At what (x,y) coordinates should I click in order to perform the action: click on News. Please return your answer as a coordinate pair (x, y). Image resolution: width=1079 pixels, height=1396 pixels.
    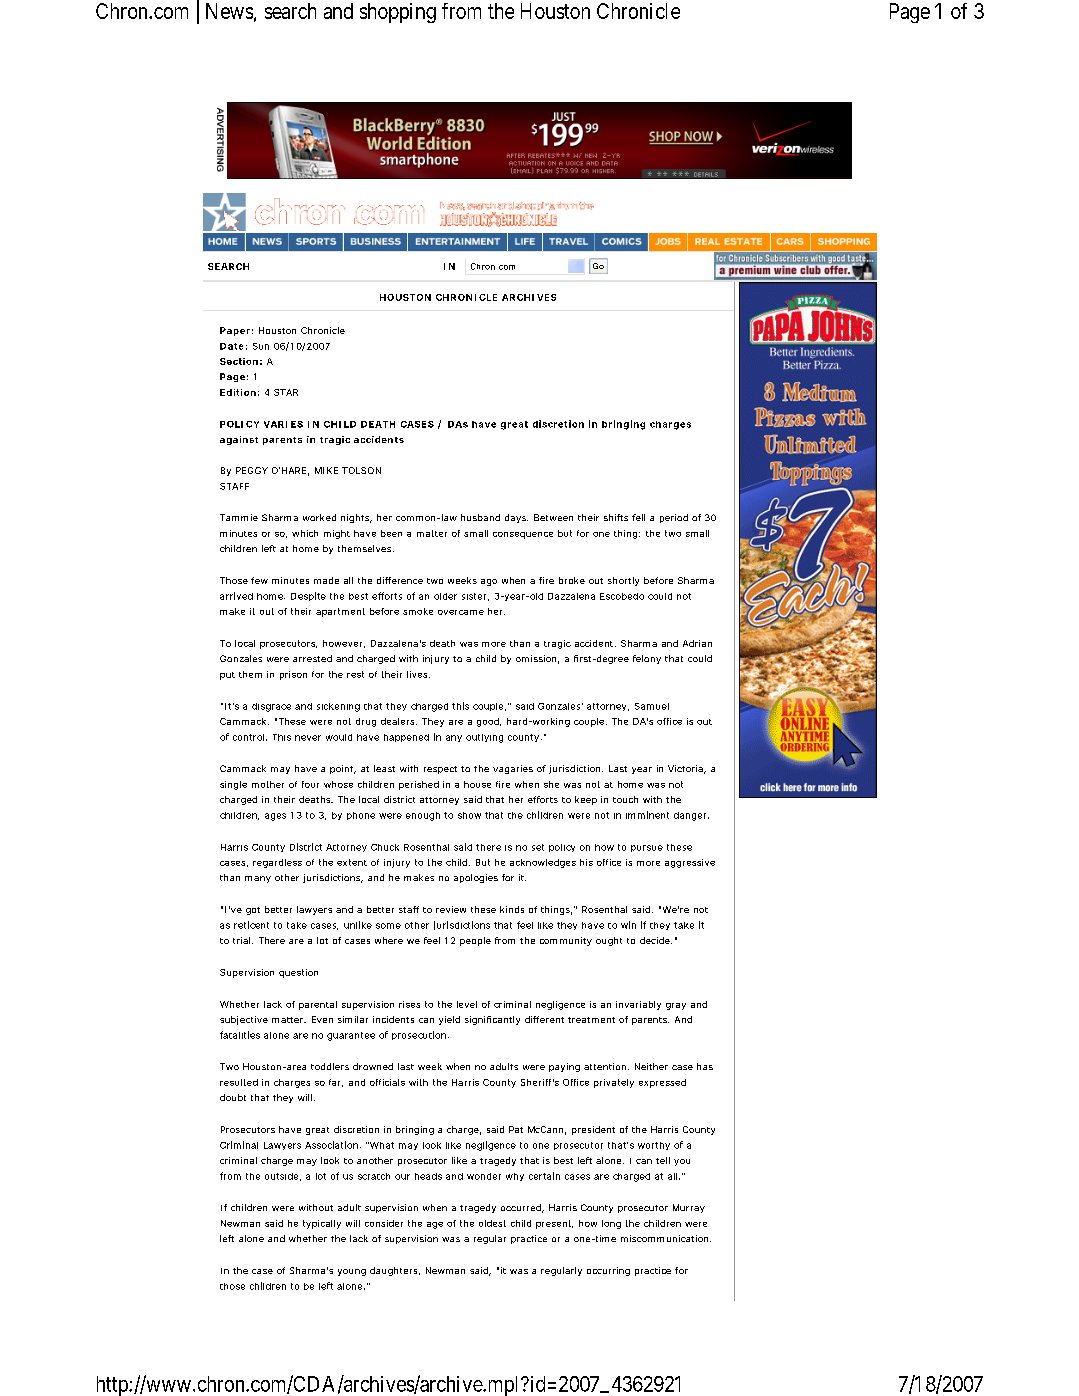
    Looking at the image, I should click on (229, 11).
